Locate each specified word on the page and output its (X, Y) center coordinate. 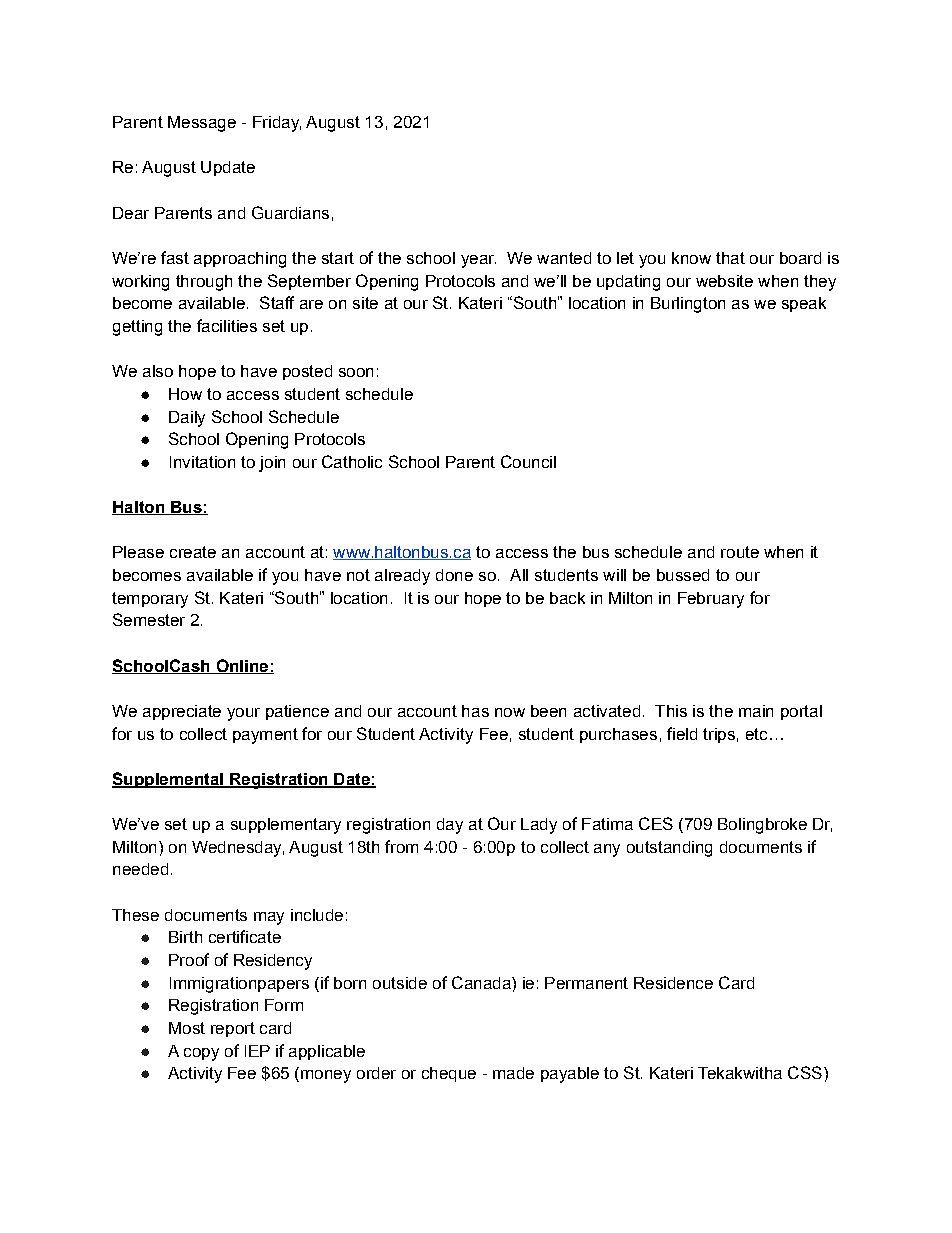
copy (201, 1054)
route (740, 552)
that (730, 258)
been (548, 711)
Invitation (202, 462)
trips (719, 735)
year (478, 261)
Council (528, 461)
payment (265, 736)
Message (202, 124)
